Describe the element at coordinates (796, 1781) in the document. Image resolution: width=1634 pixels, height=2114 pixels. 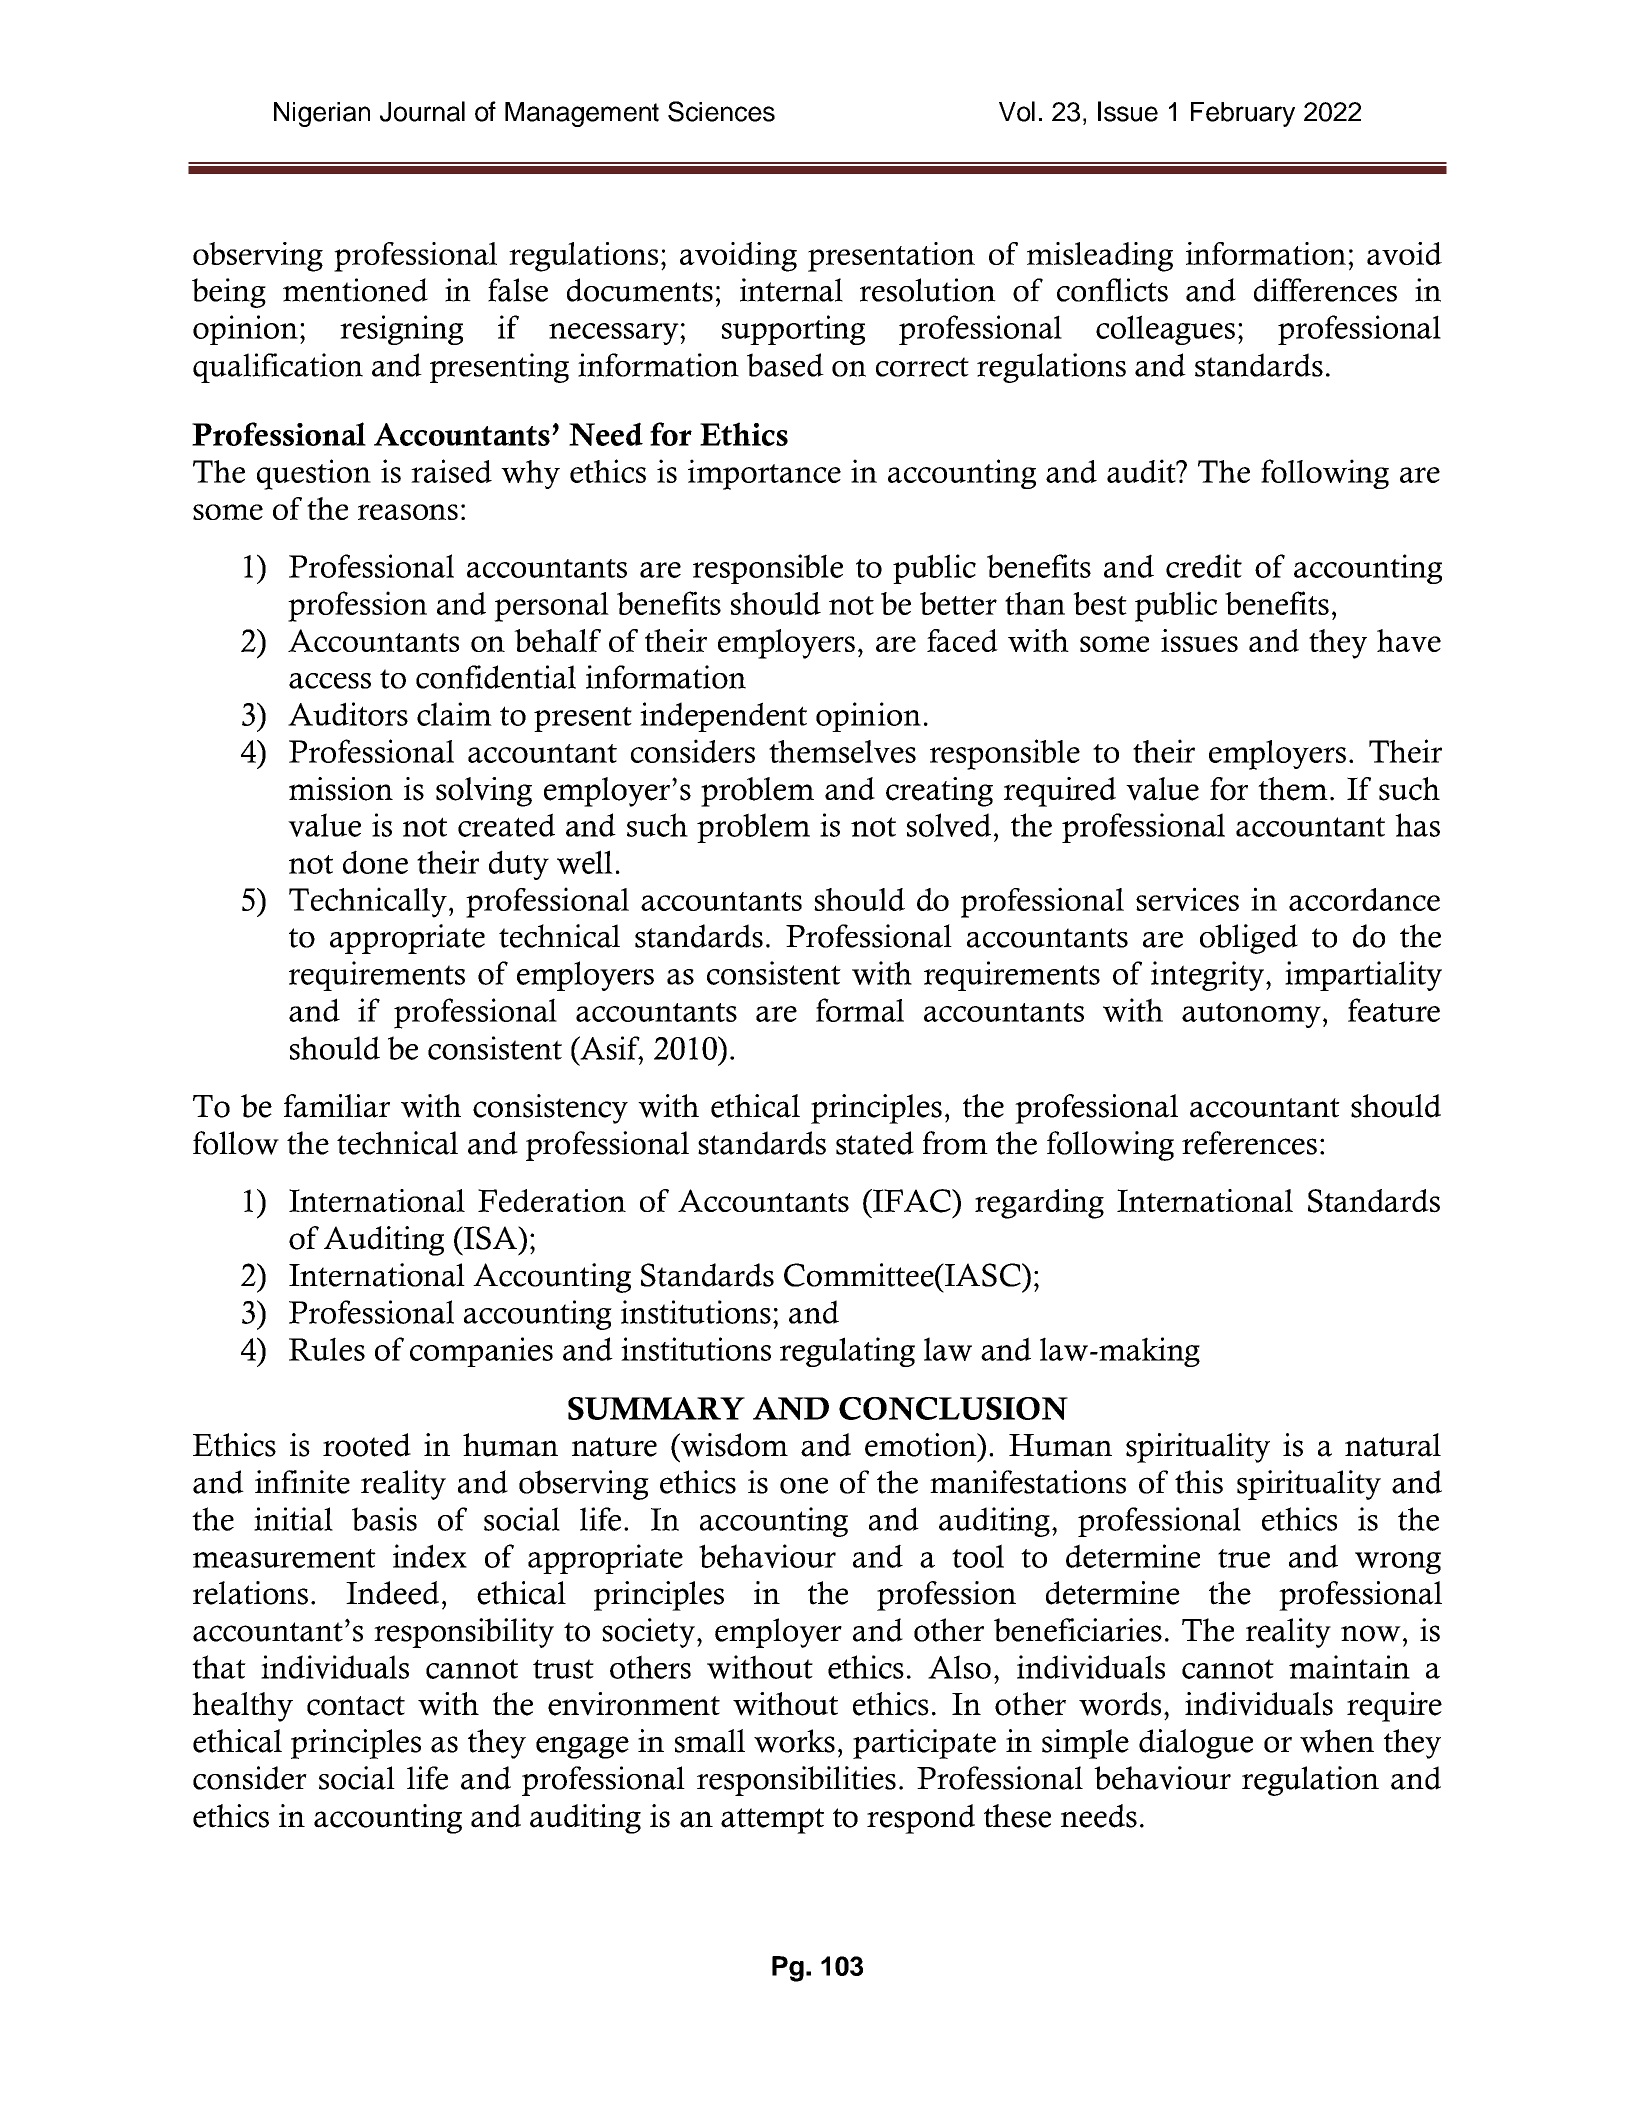
I see `responsibilities` at that location.
